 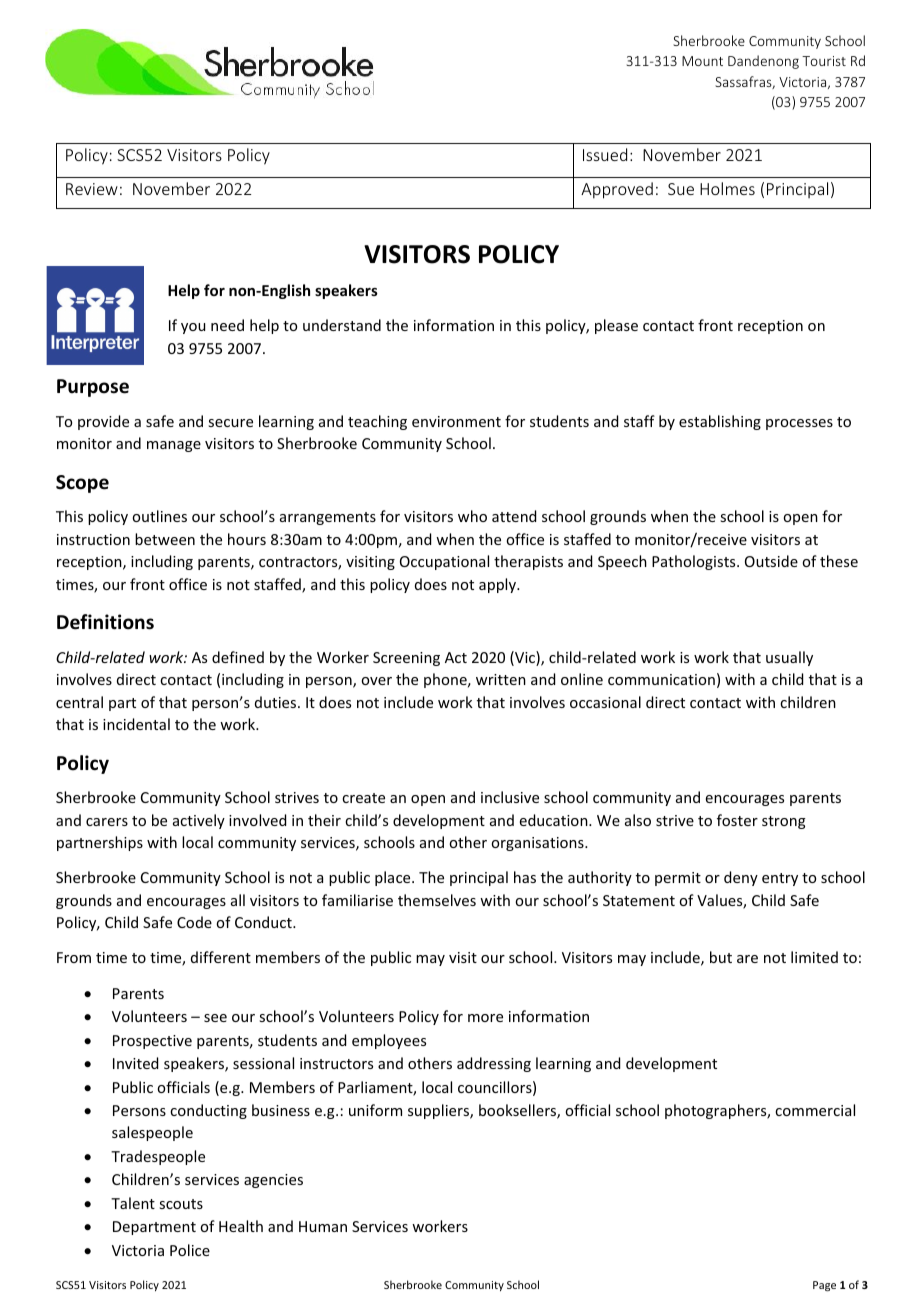 What do you see at coordinates (605, 154) in the screenshot?
I see `Issued` at bounding box center [605, 154].
